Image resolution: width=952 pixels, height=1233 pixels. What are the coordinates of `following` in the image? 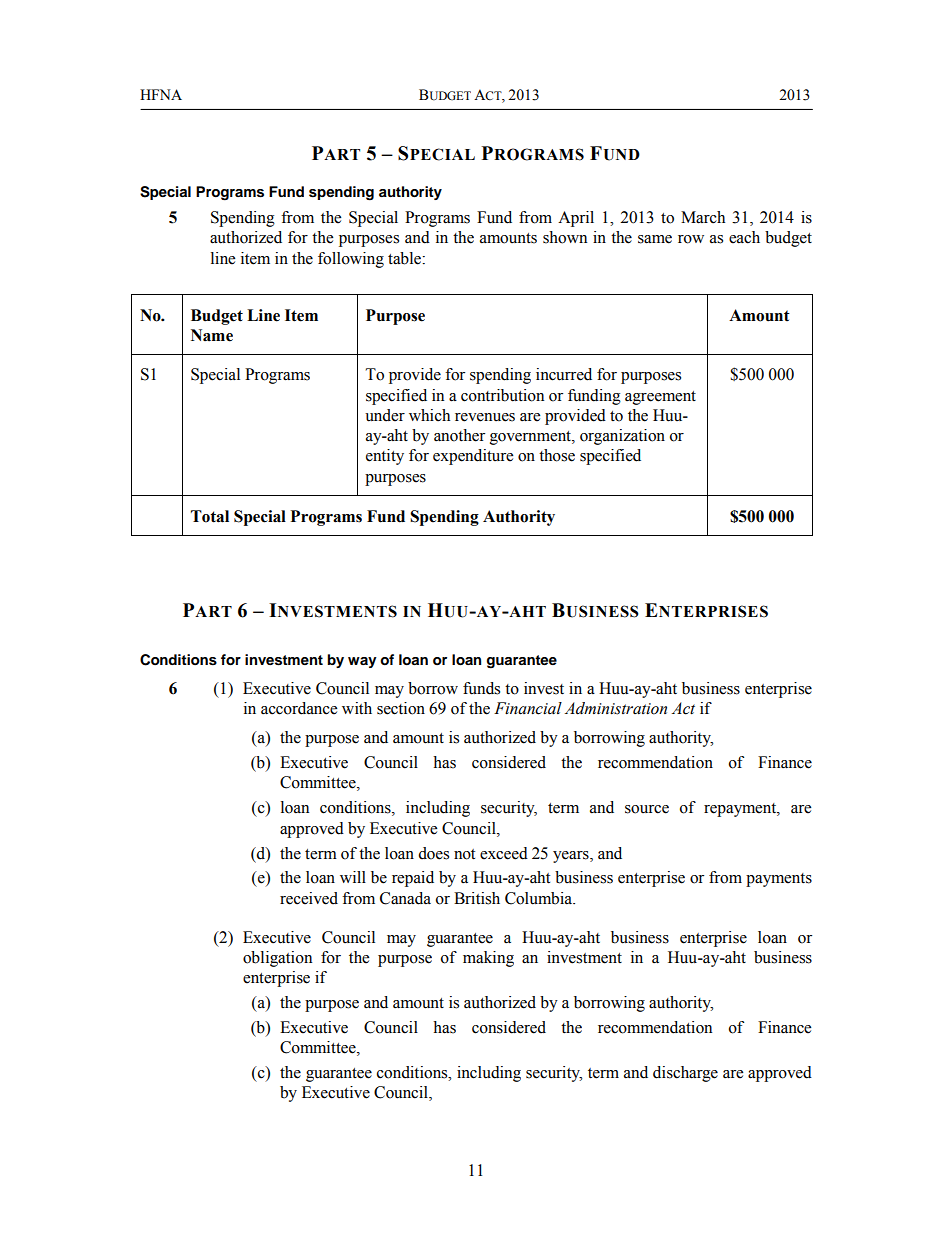 It's located at (351, 260).
